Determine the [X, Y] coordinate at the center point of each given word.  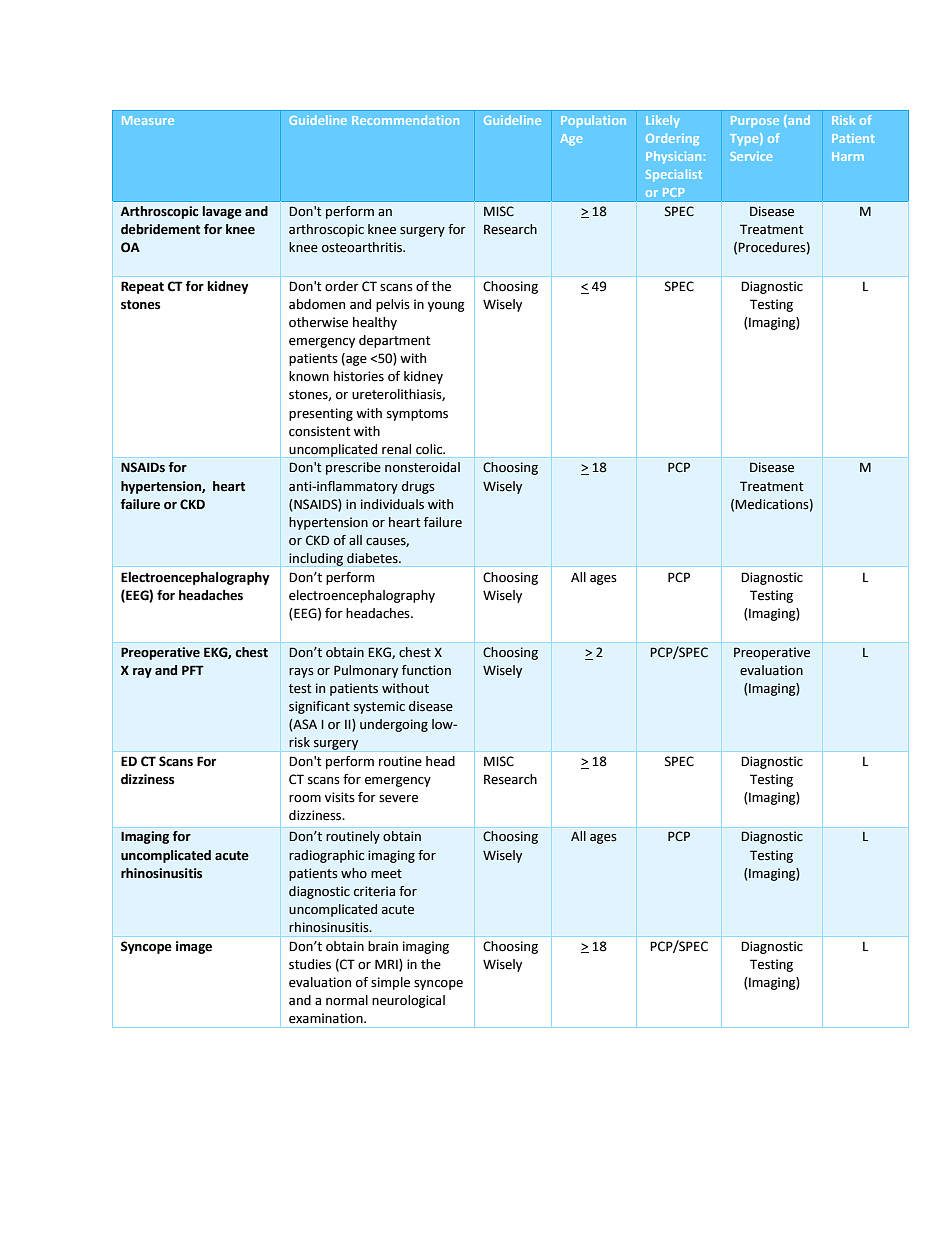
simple [390, 983]
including [316, 559]
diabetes [373, 558]
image [194, 947]
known [309, 376]
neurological [408, 1001]
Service [751, 156]
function [426, 670]
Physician [673, 157]
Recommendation [405, 120]
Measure [148, 120]
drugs [418, 487]
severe [398, 799]
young [446, 307]
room [305, 799]
